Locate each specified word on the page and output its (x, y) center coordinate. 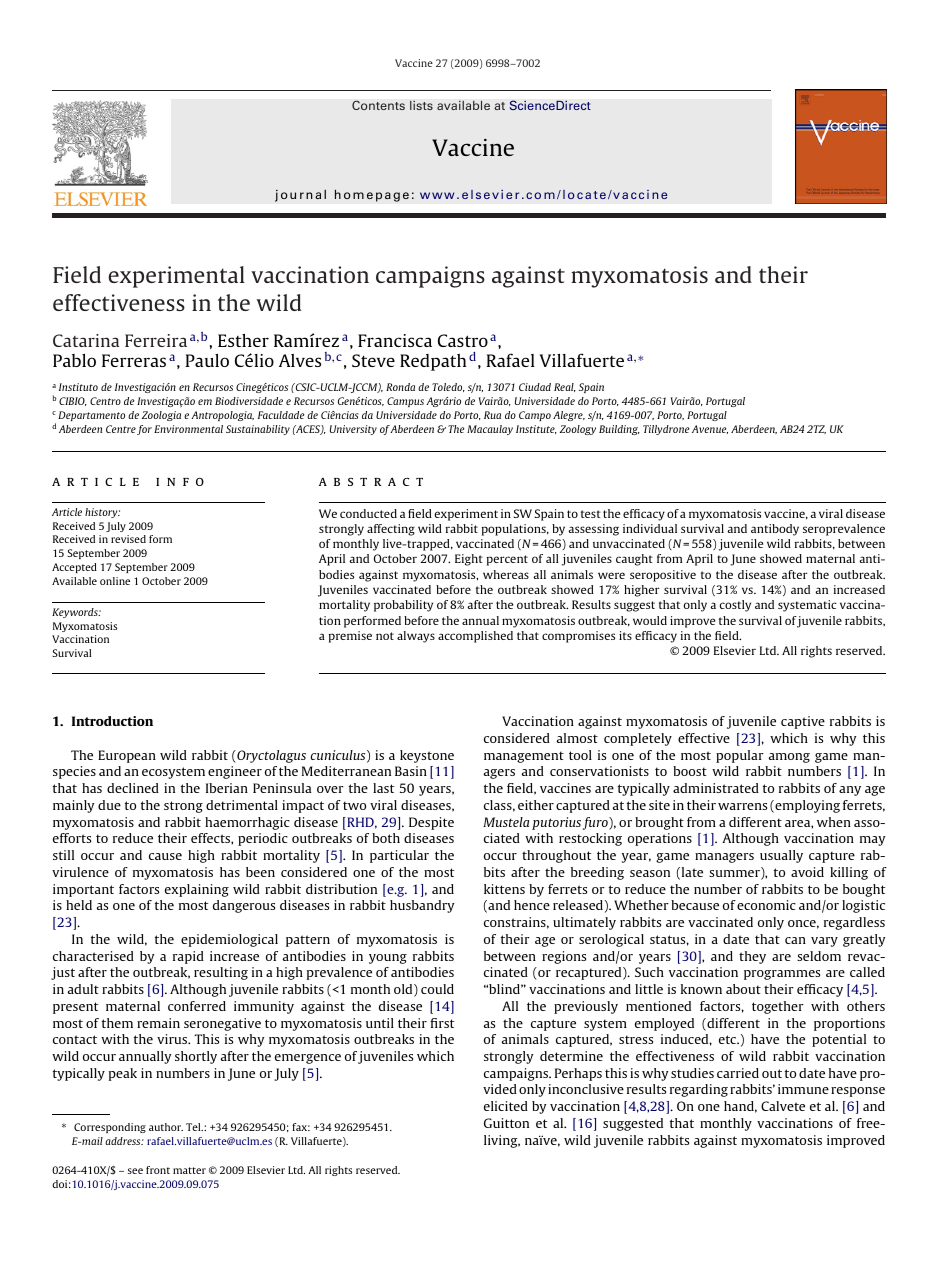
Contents (378, 105)
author (166, 1127)
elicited (506, 1106)
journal (300, 195)
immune (803, 1089)
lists (421, 105)
